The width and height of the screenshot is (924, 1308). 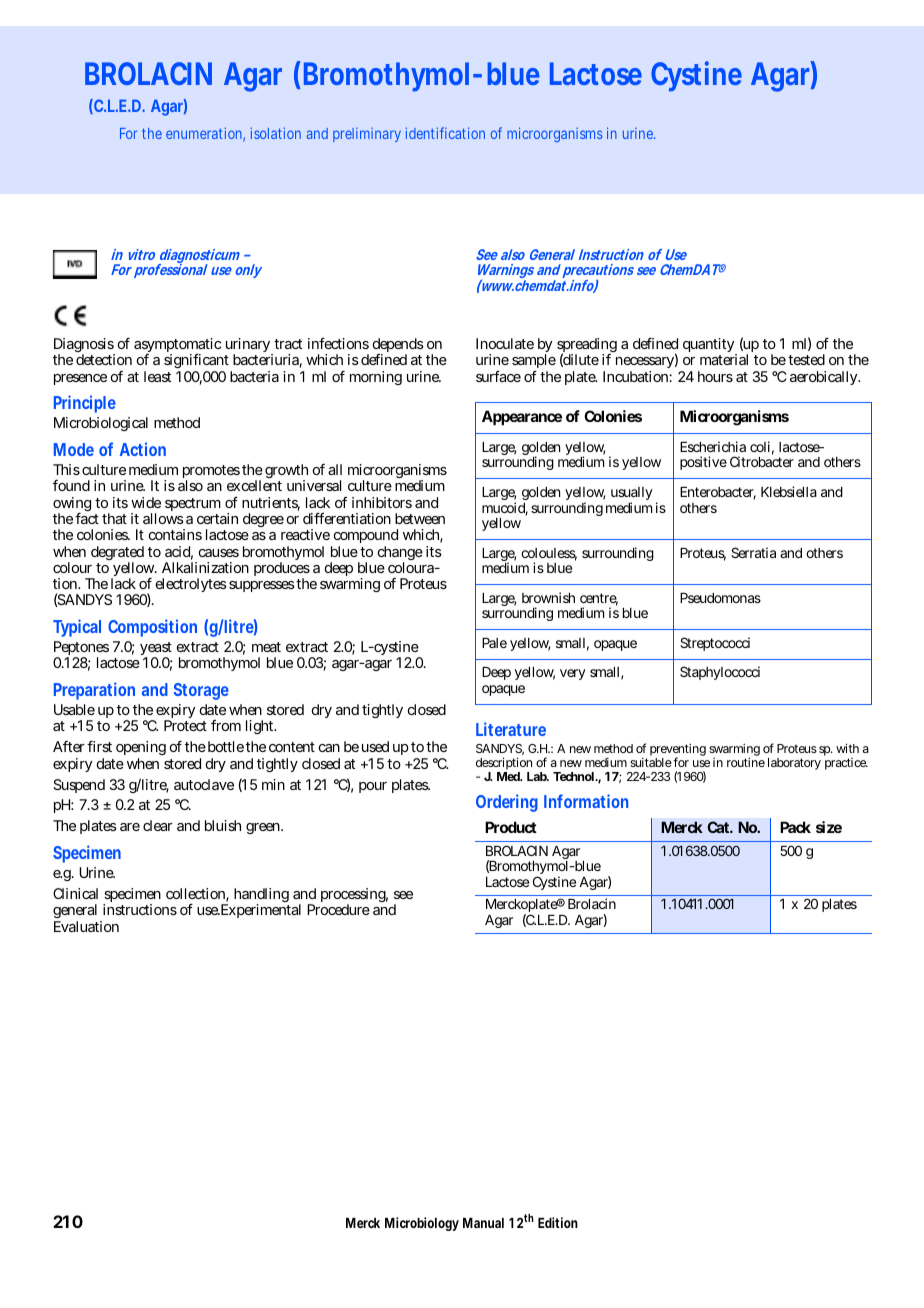 I want to click on depends, so click(x=398, y=346).
